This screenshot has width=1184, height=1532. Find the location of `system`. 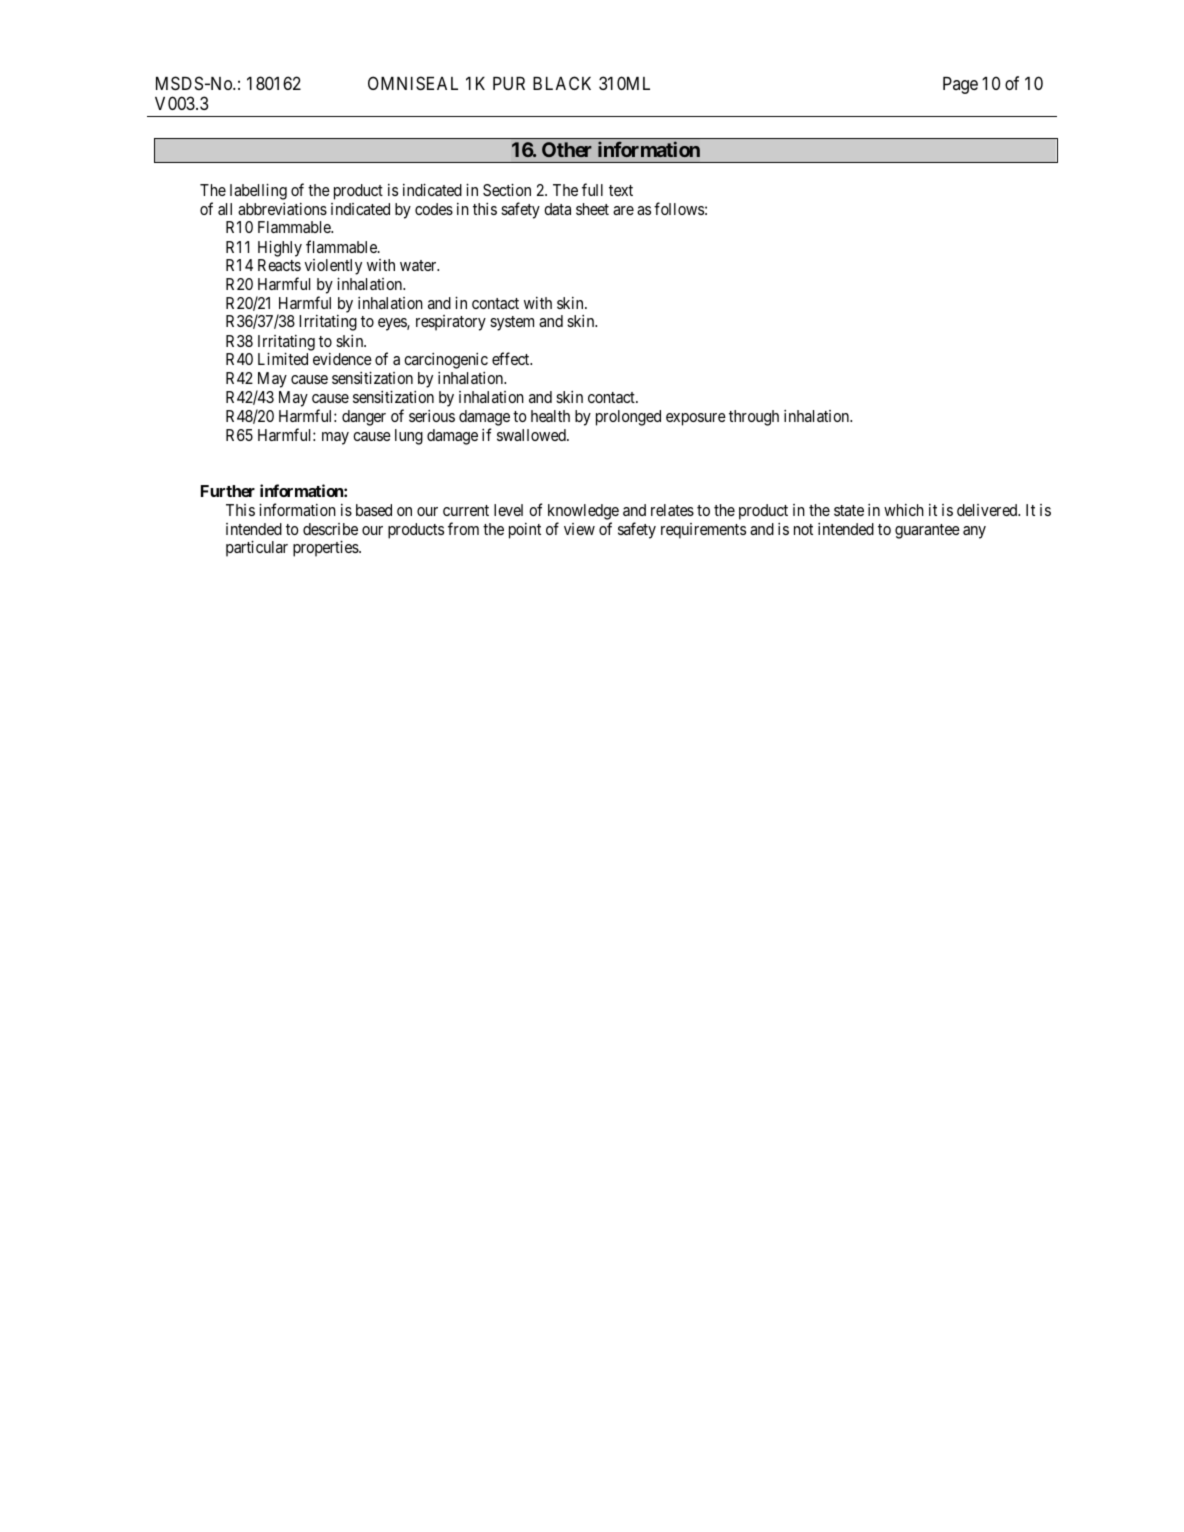

system is located at coordinates (512, 323).
